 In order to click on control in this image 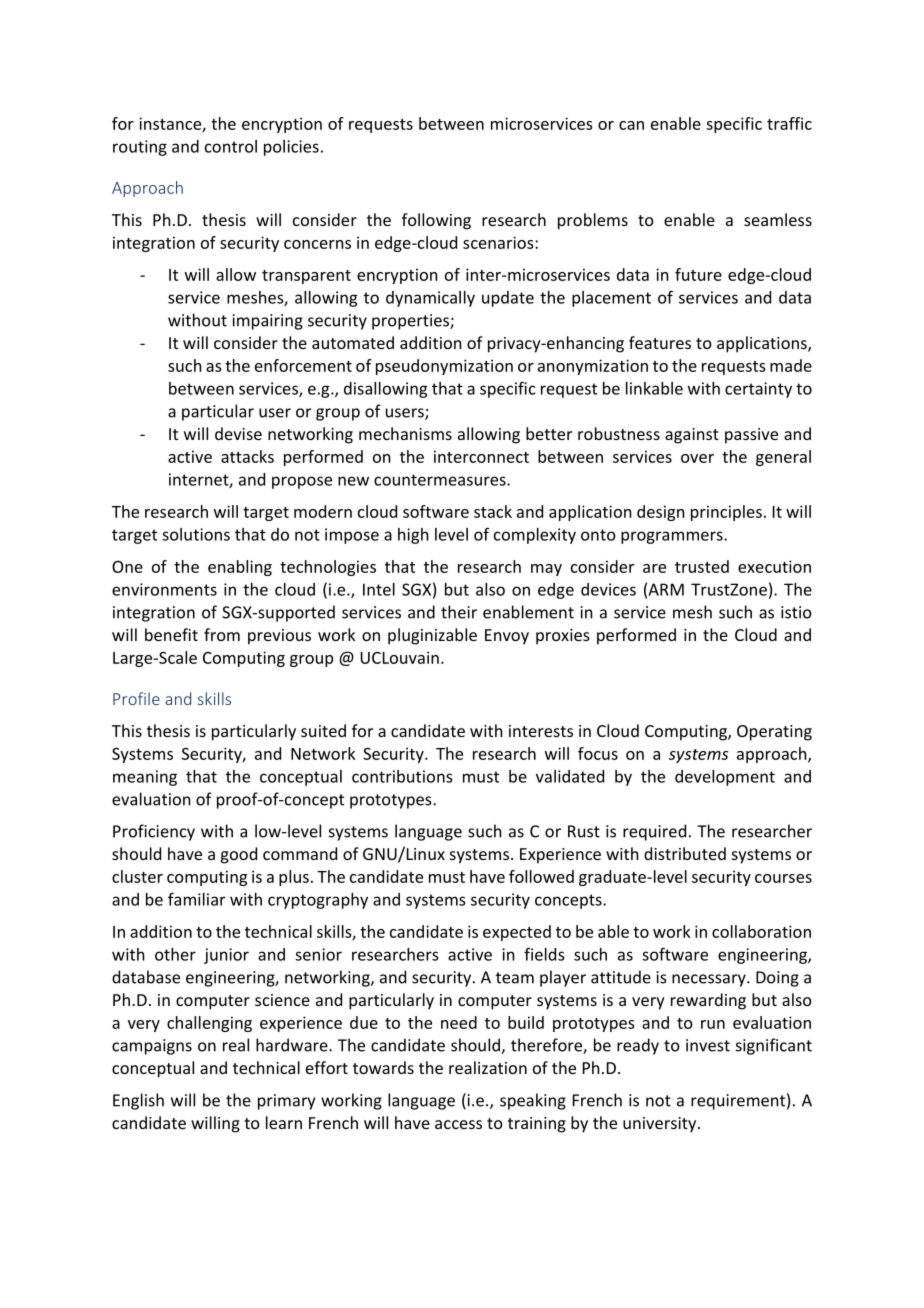, I will do `click(231, 146)`.
